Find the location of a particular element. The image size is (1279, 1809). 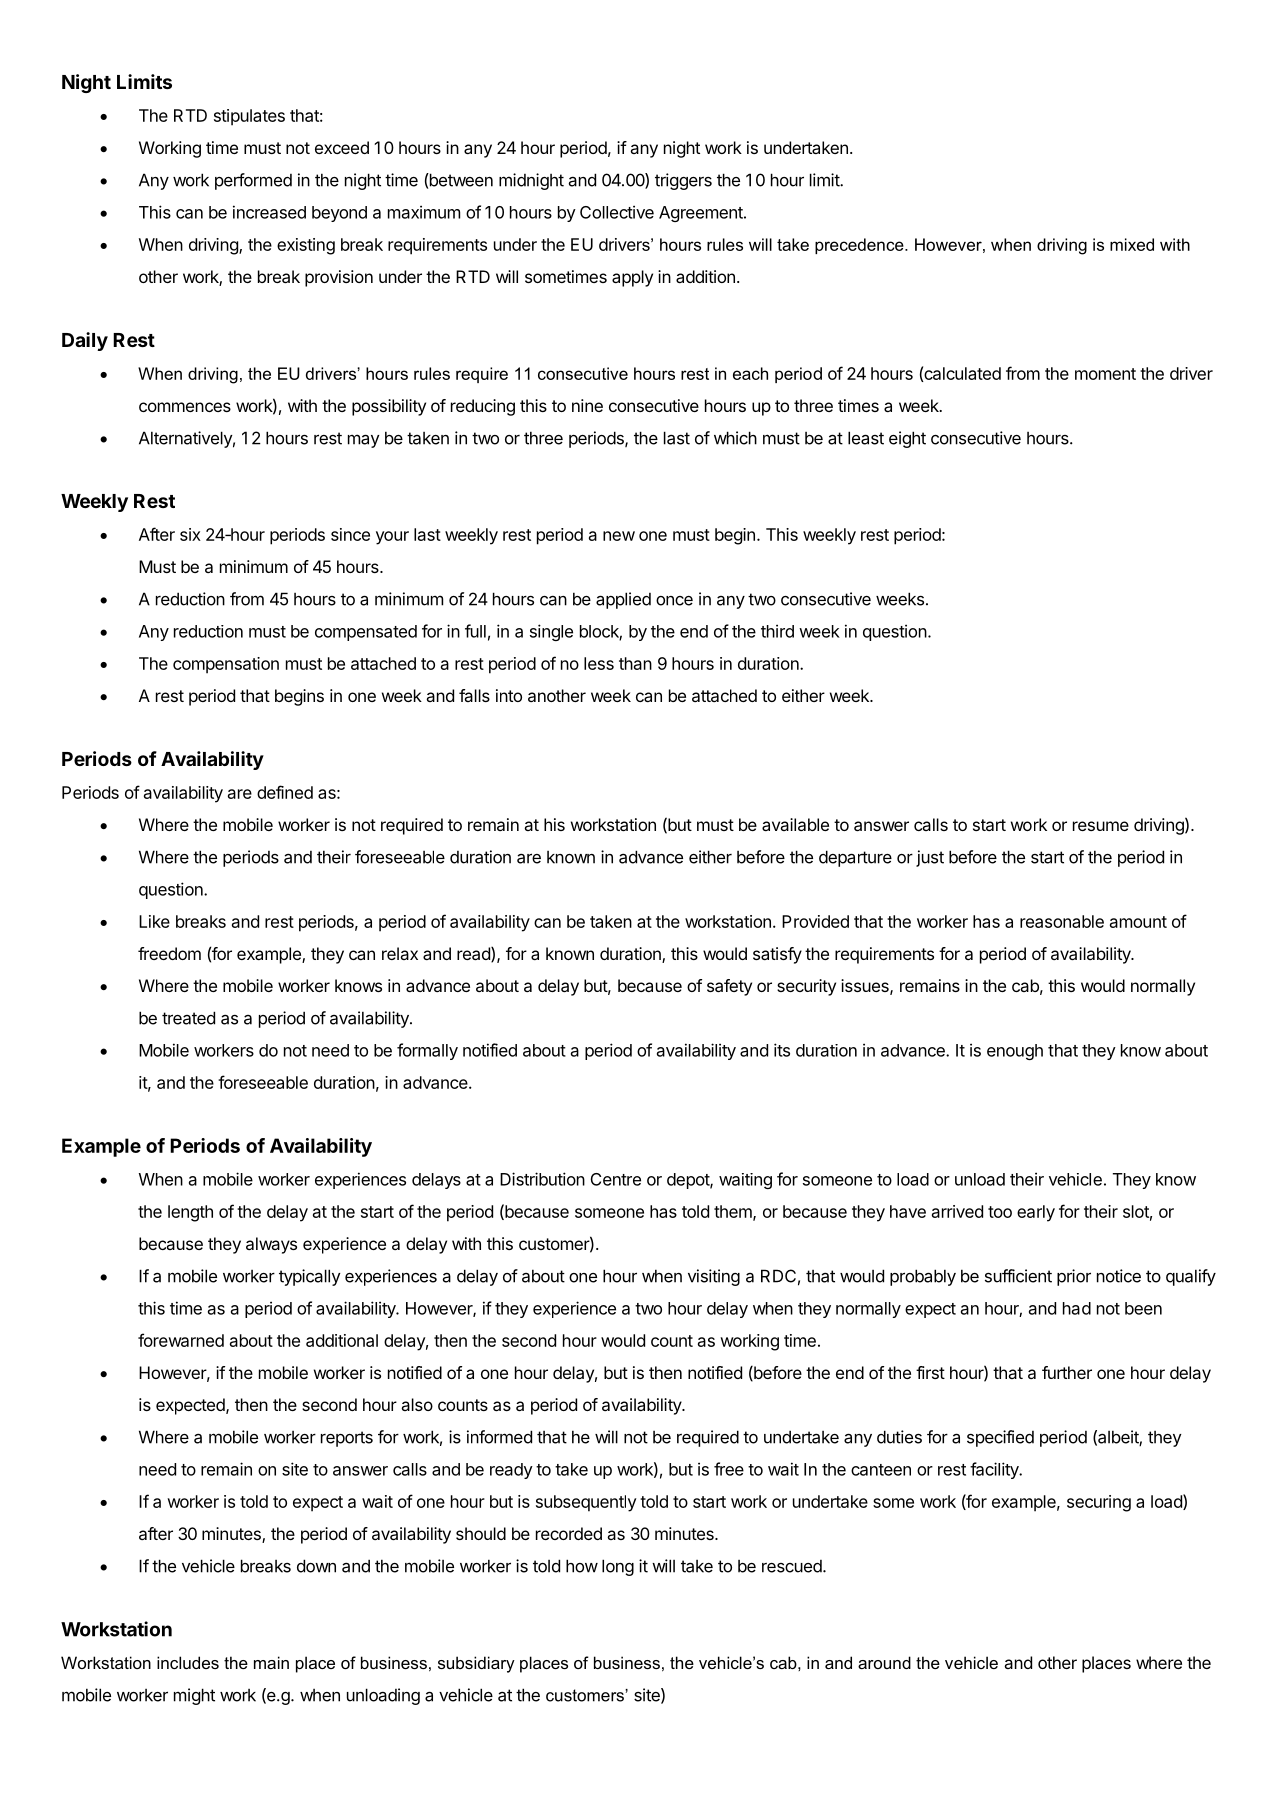

enough is located at coordinates (1015, 1052).
